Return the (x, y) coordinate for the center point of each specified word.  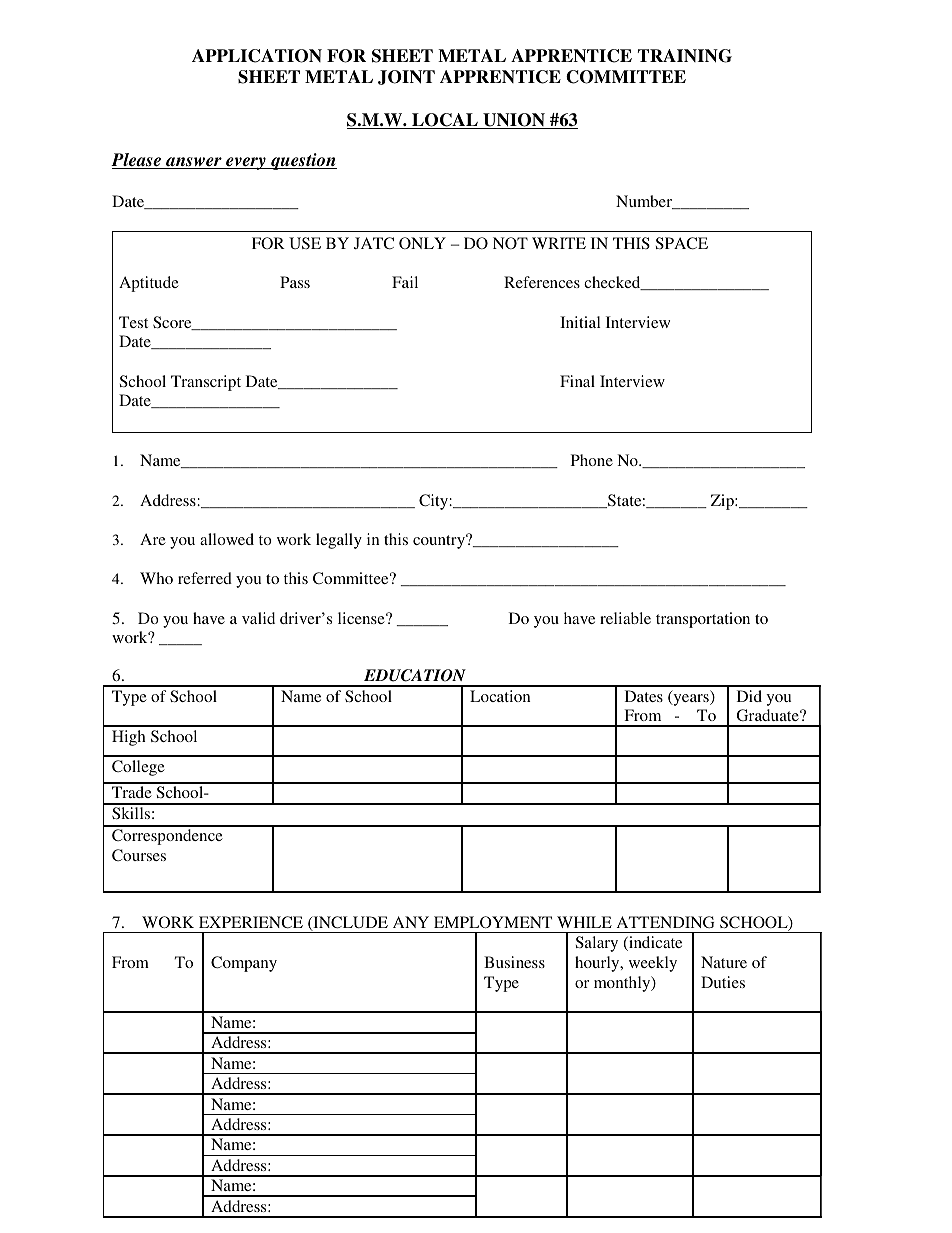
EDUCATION (415, 675)
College (138, 768)
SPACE (682, 243)
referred (205, 578)
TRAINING (685, 56)
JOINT (406, 77)
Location (500, 696)
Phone (592, 460)
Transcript (206, 383)
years (691, 700)
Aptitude (149, 284)
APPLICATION (257, 56)
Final (577, 381)
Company (244, 964)
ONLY (422, 243)
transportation (703, 620)
